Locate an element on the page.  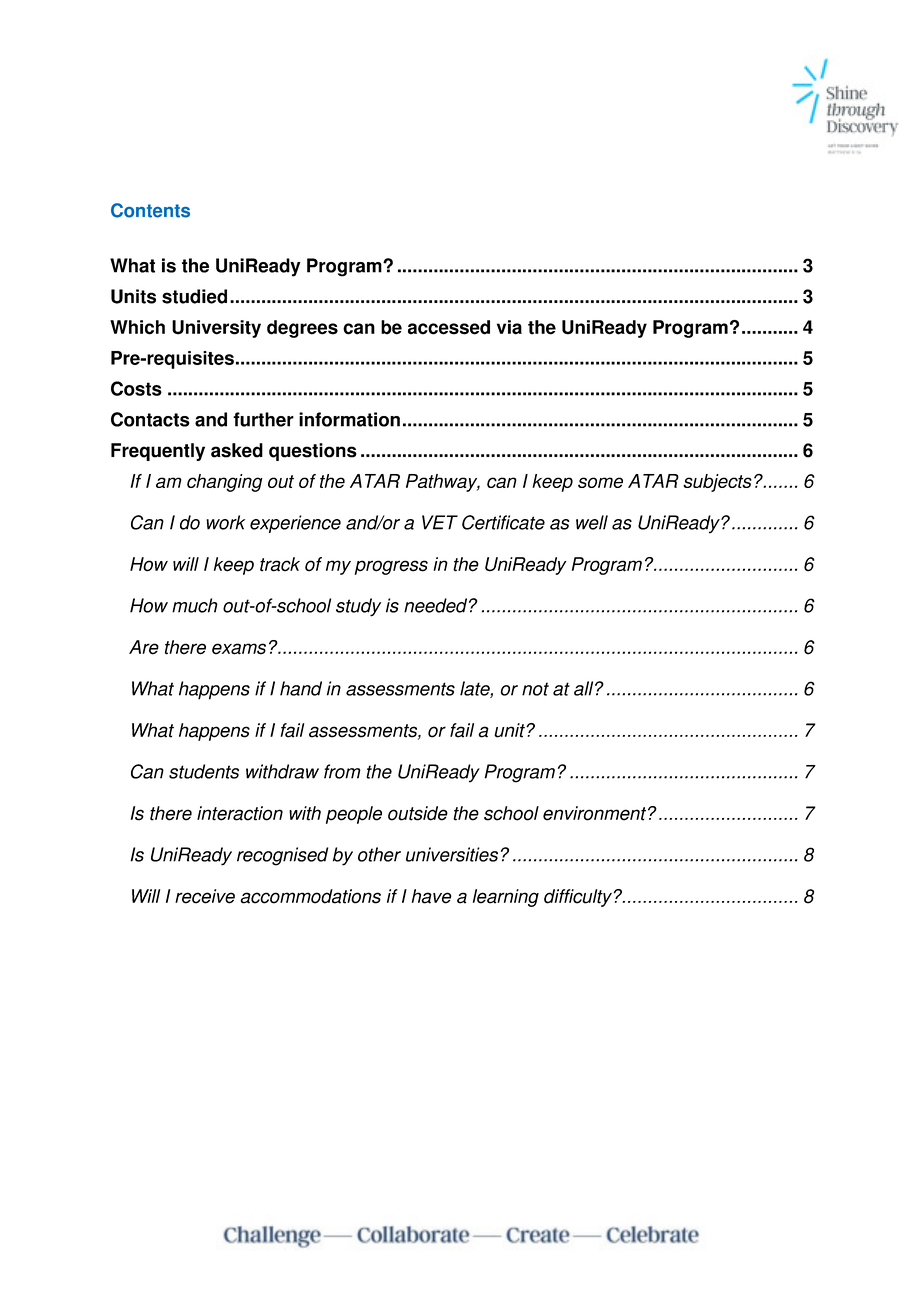
receive is located at coordinates (205, 896).
